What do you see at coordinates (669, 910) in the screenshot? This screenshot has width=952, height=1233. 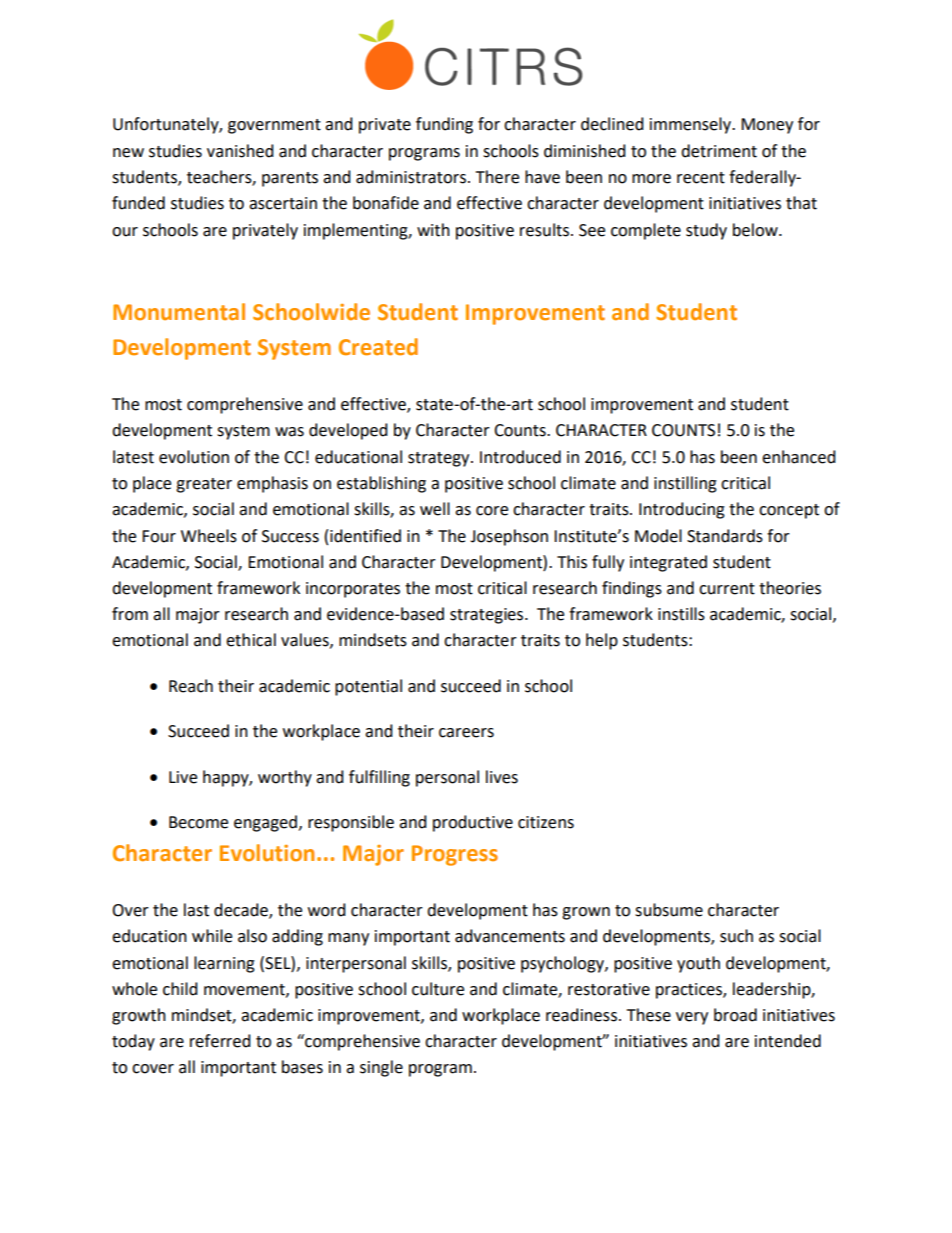 I see `subsume` at bounding box center [669, 910].
